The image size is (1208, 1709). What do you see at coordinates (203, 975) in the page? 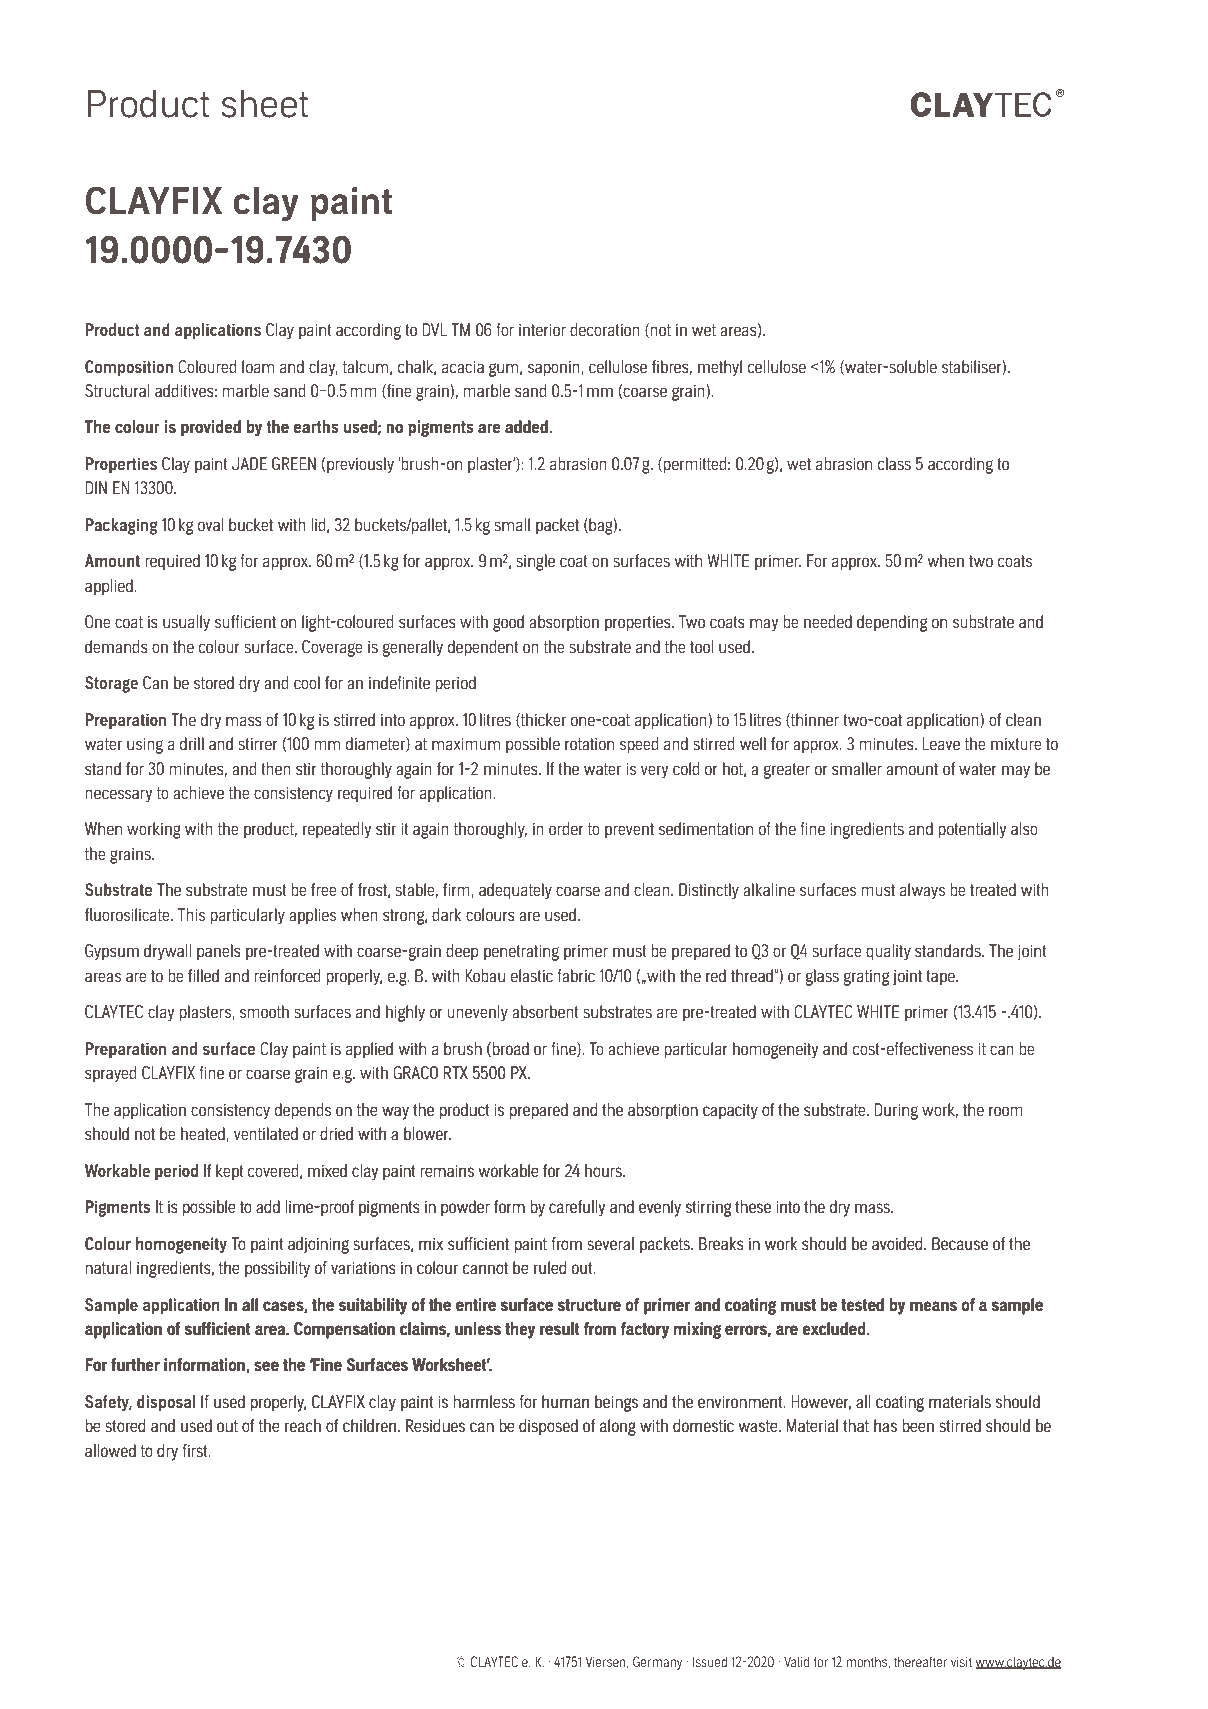
I see `filled` at bounding box center [203, 975].
